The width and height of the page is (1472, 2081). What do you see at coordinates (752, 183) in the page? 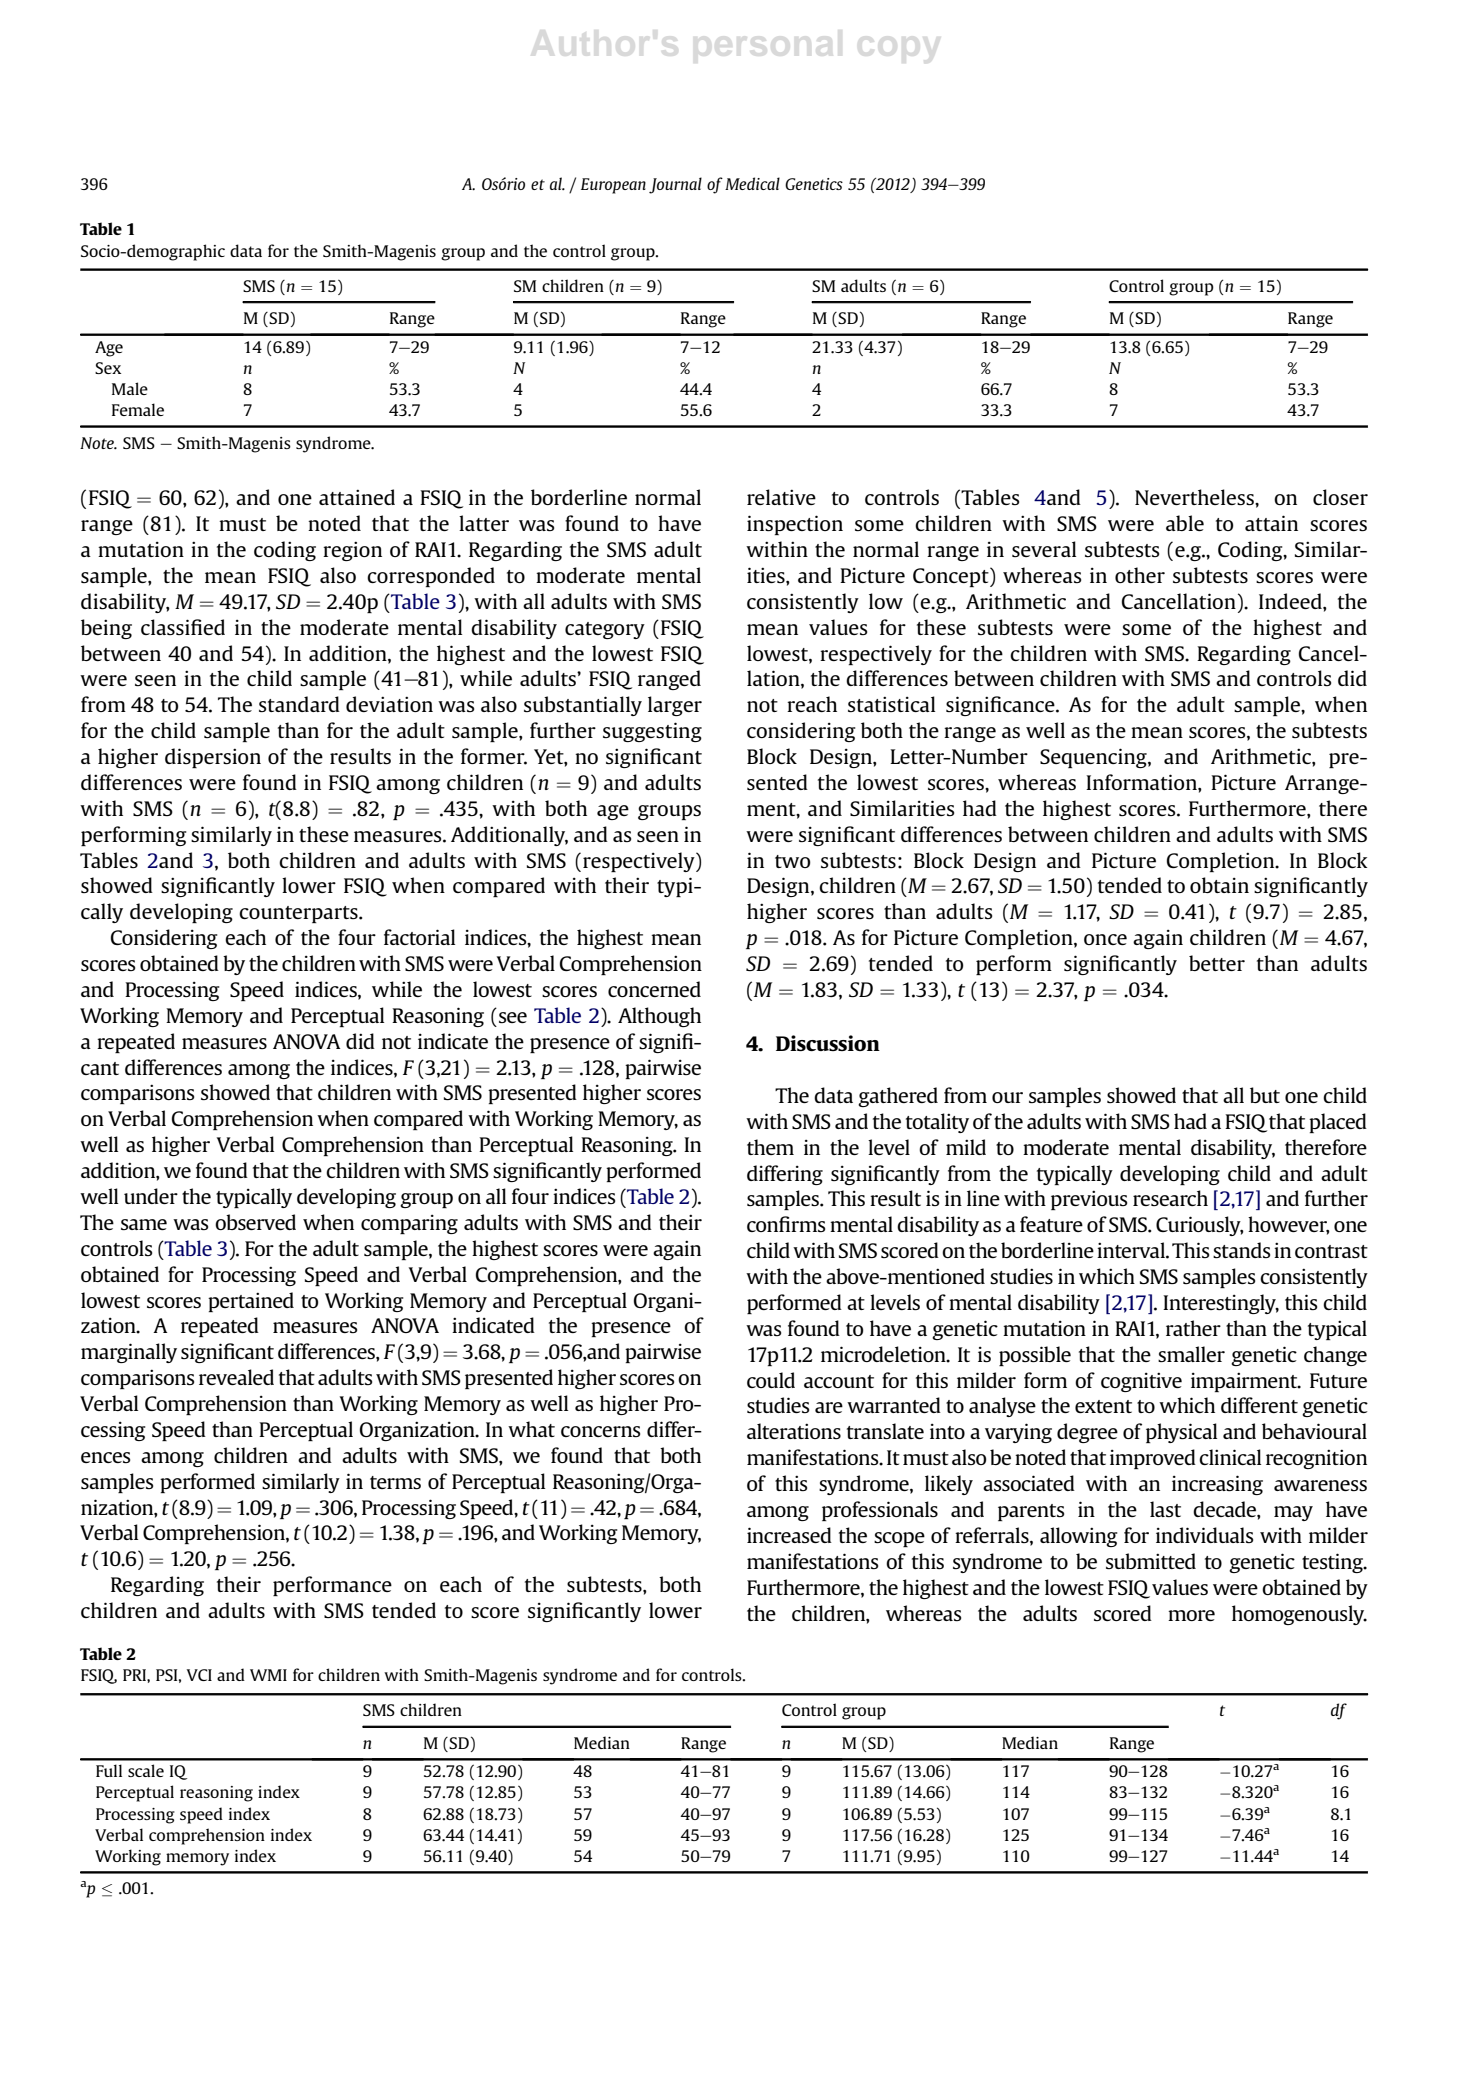
I see `Medical` at bounding box center [752, 183].
